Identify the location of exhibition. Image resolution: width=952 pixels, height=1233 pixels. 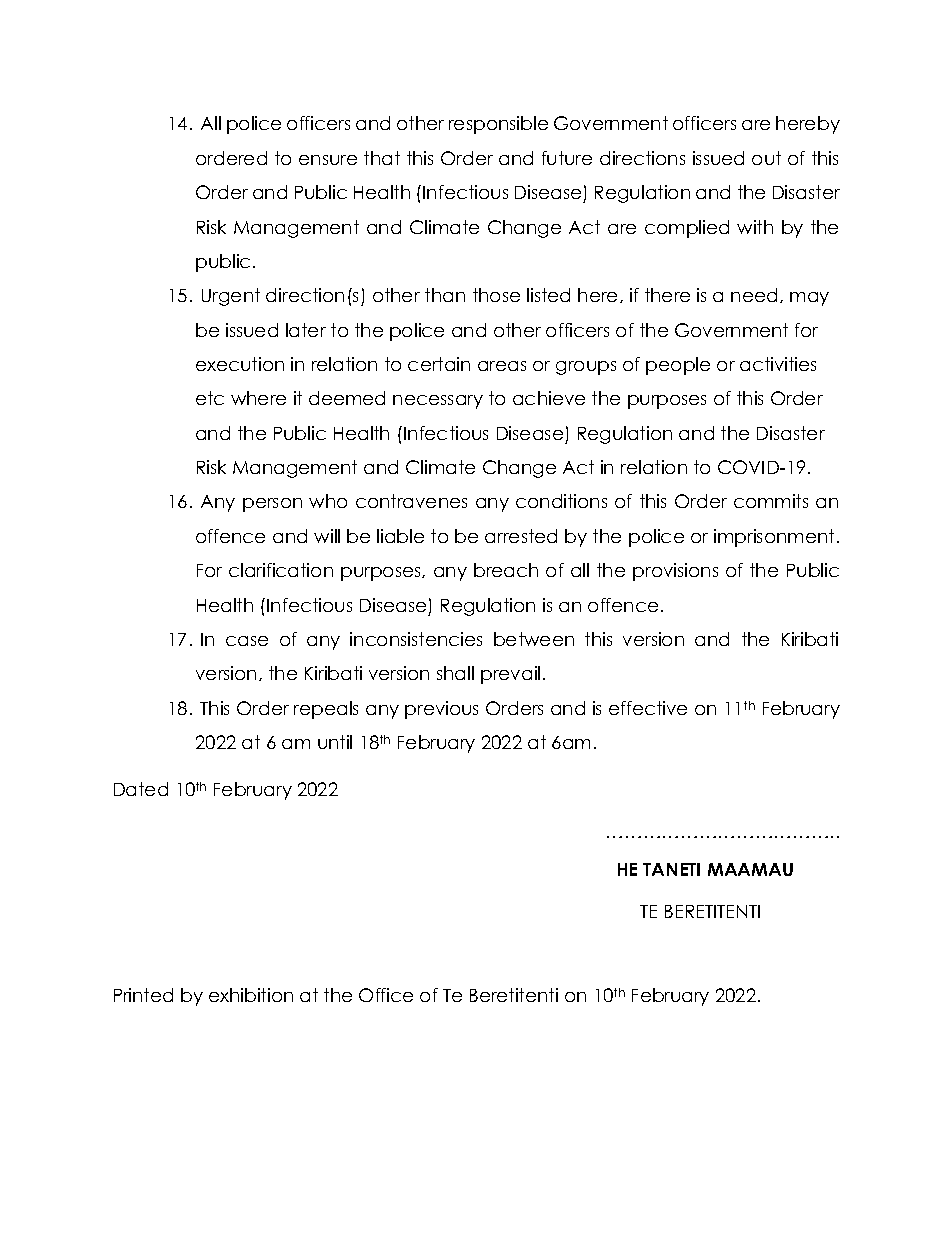
(251, 995).
